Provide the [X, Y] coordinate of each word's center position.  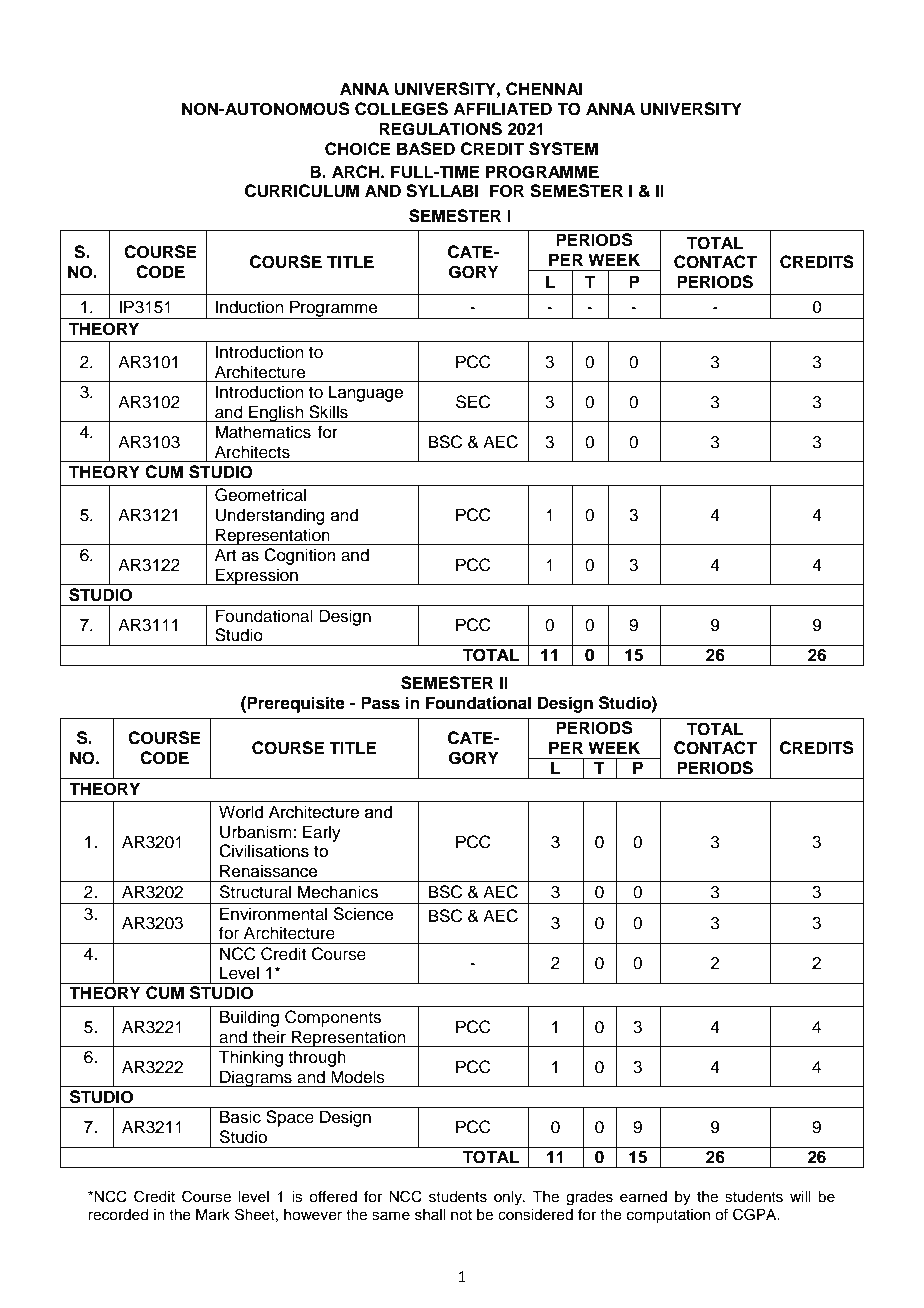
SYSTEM [563, 149]
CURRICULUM [302, 191]
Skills [328, 412]
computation [668, 1216]
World [241, 812]
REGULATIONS [440, 129]
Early [322, 833]
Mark [213, 1215]
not [461, 1215]
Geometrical [260, 495]
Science [363, 914]
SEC [473, 402]
